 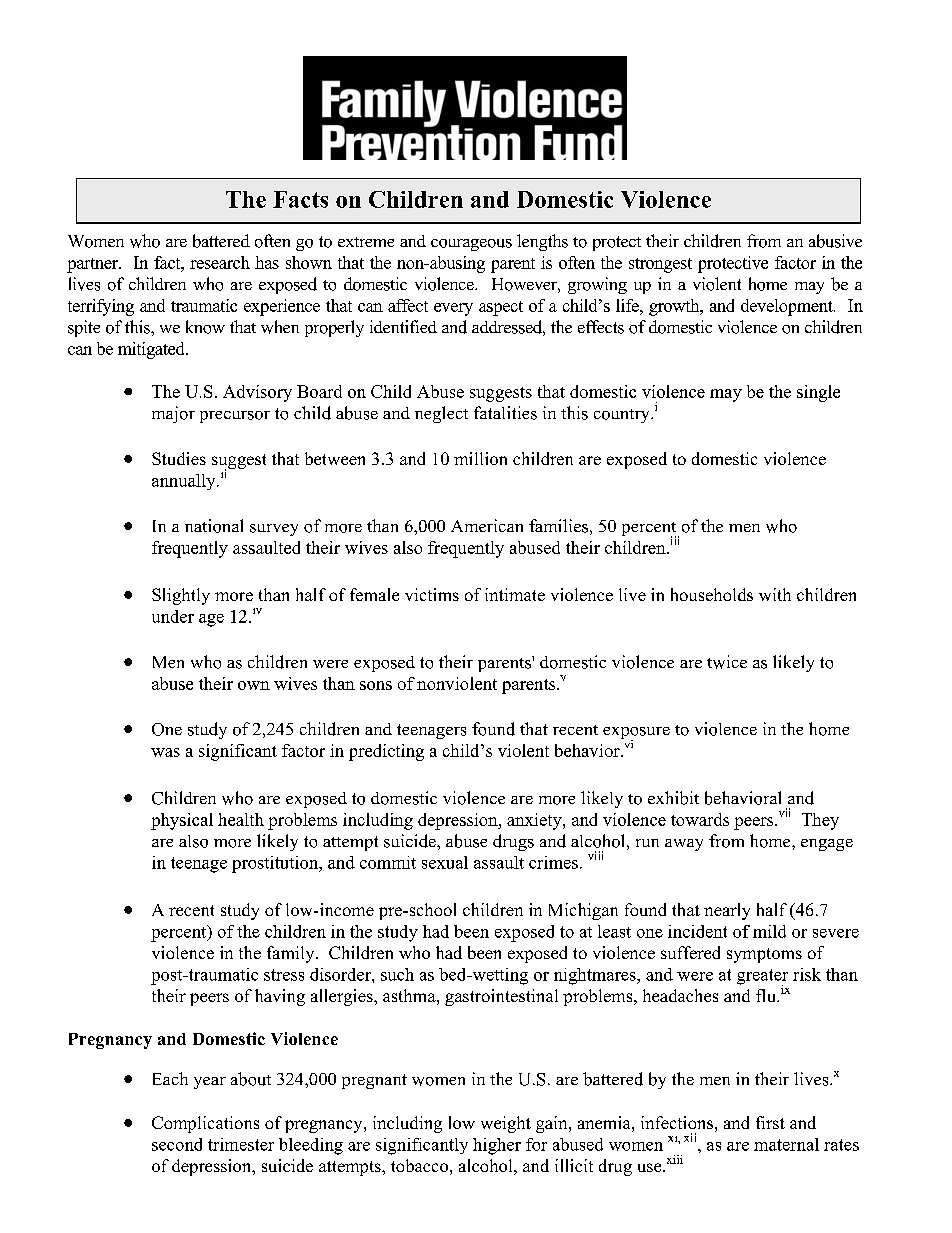 I want to click on first, so click(x=770, y=1122).
